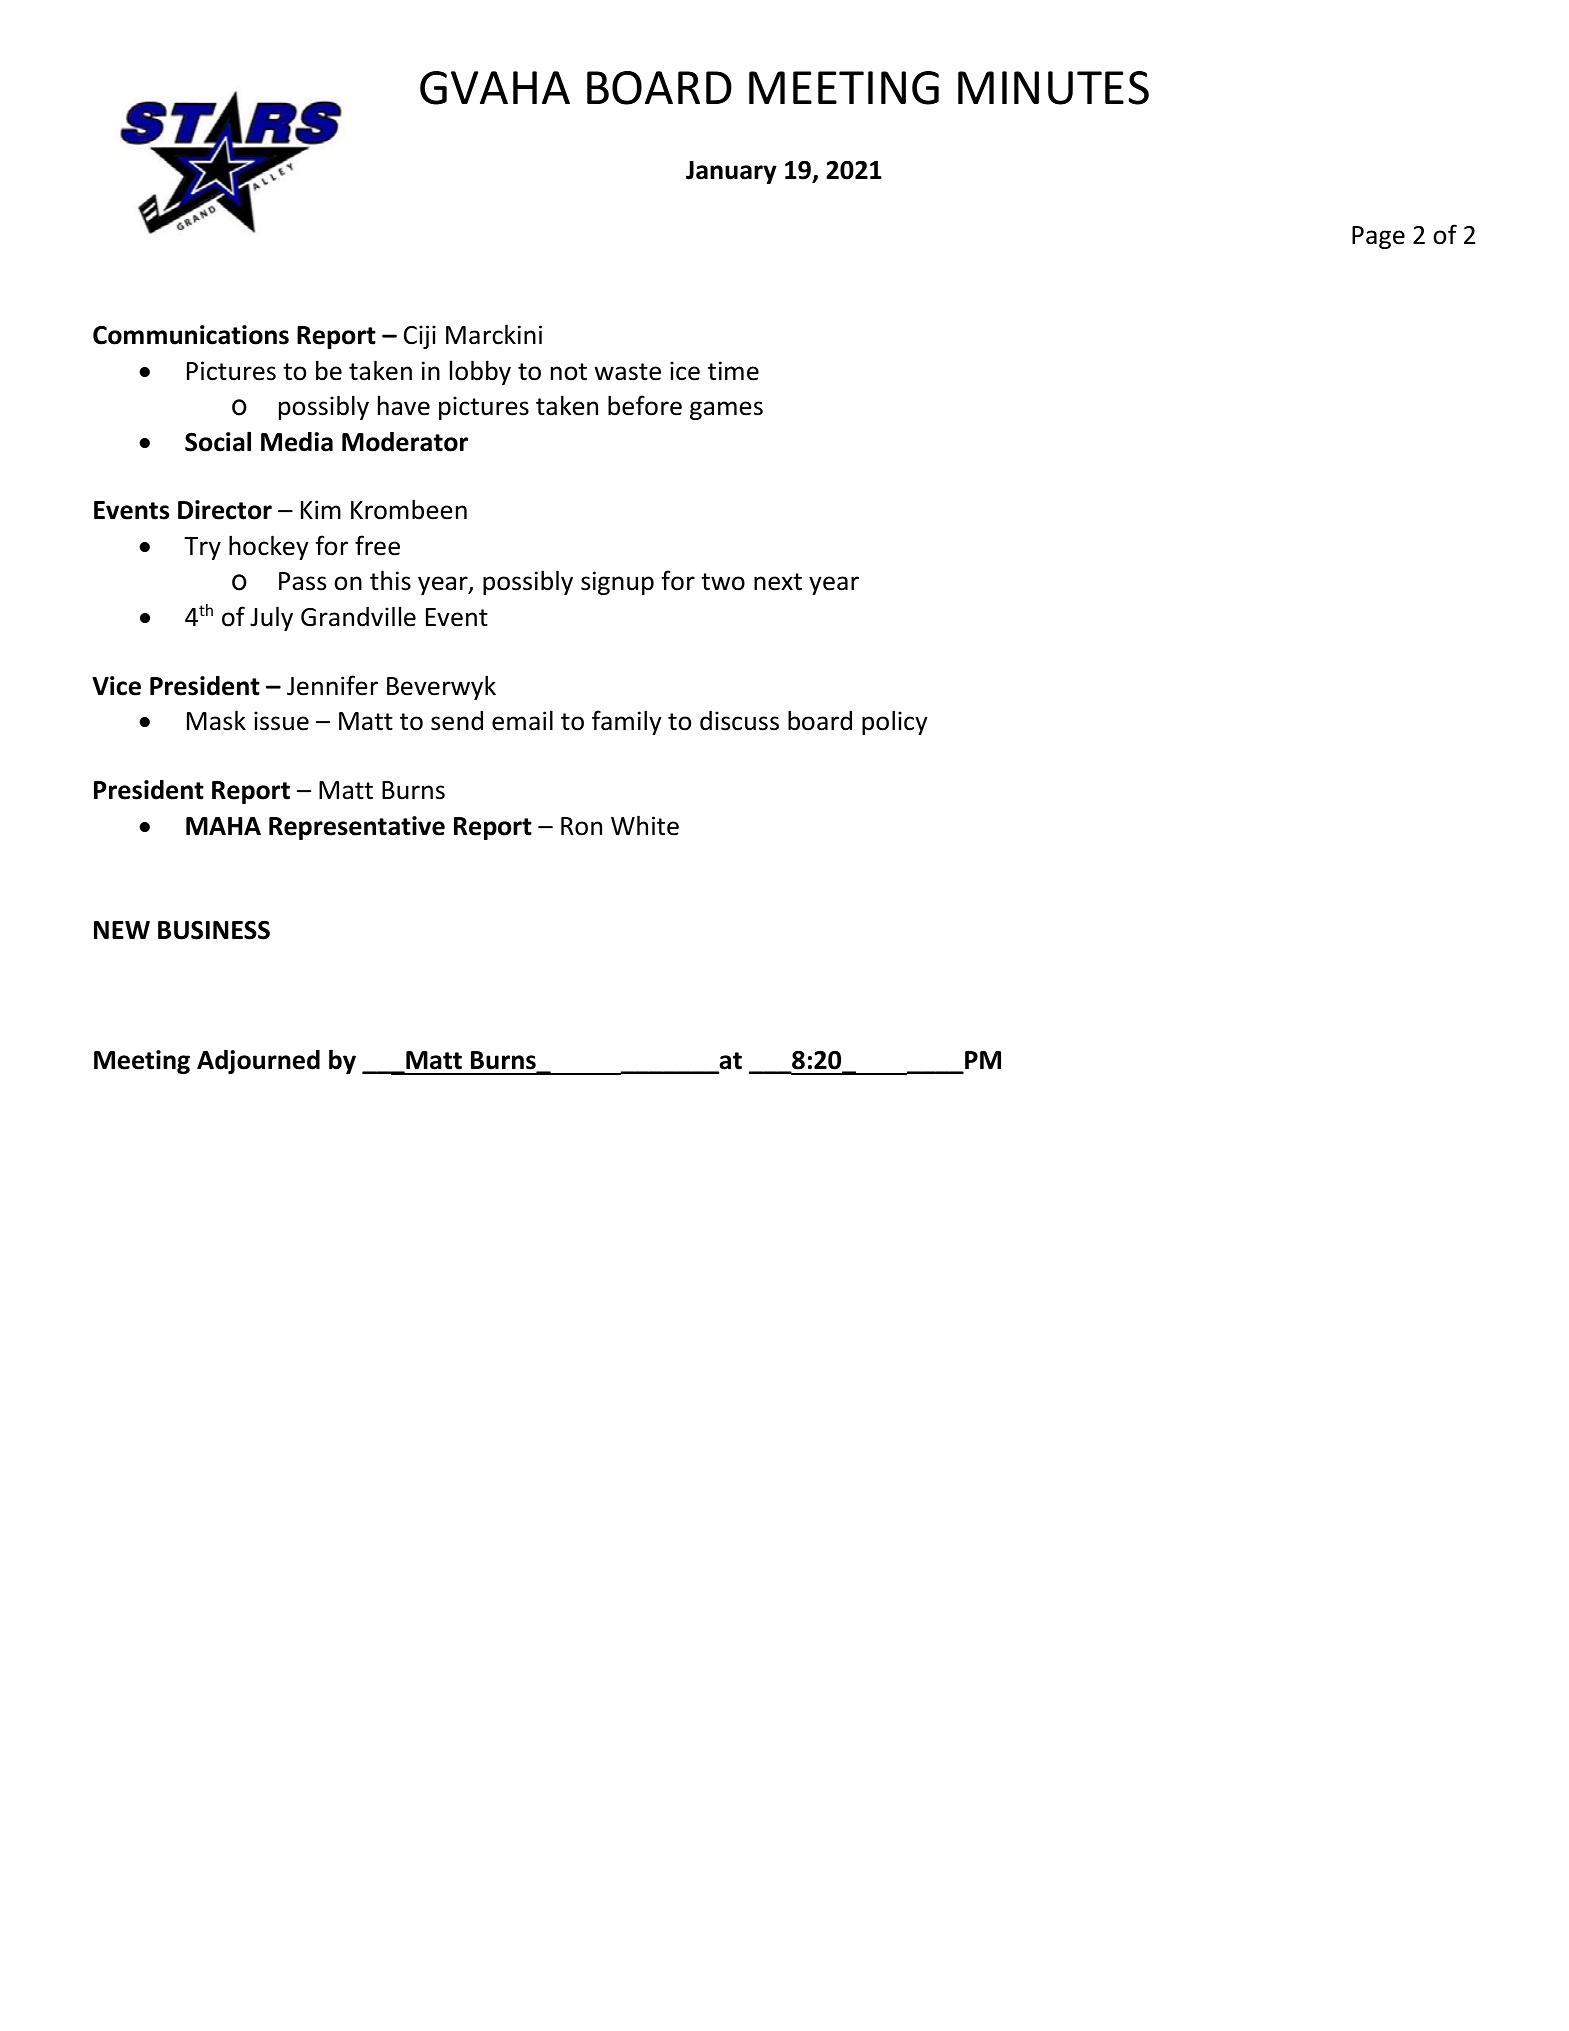 Image resolution: width=1569 pixels, height=2031 pixels. Describe the element at coordinates (726, 410) in the screenshot. I see `games` at that location.
